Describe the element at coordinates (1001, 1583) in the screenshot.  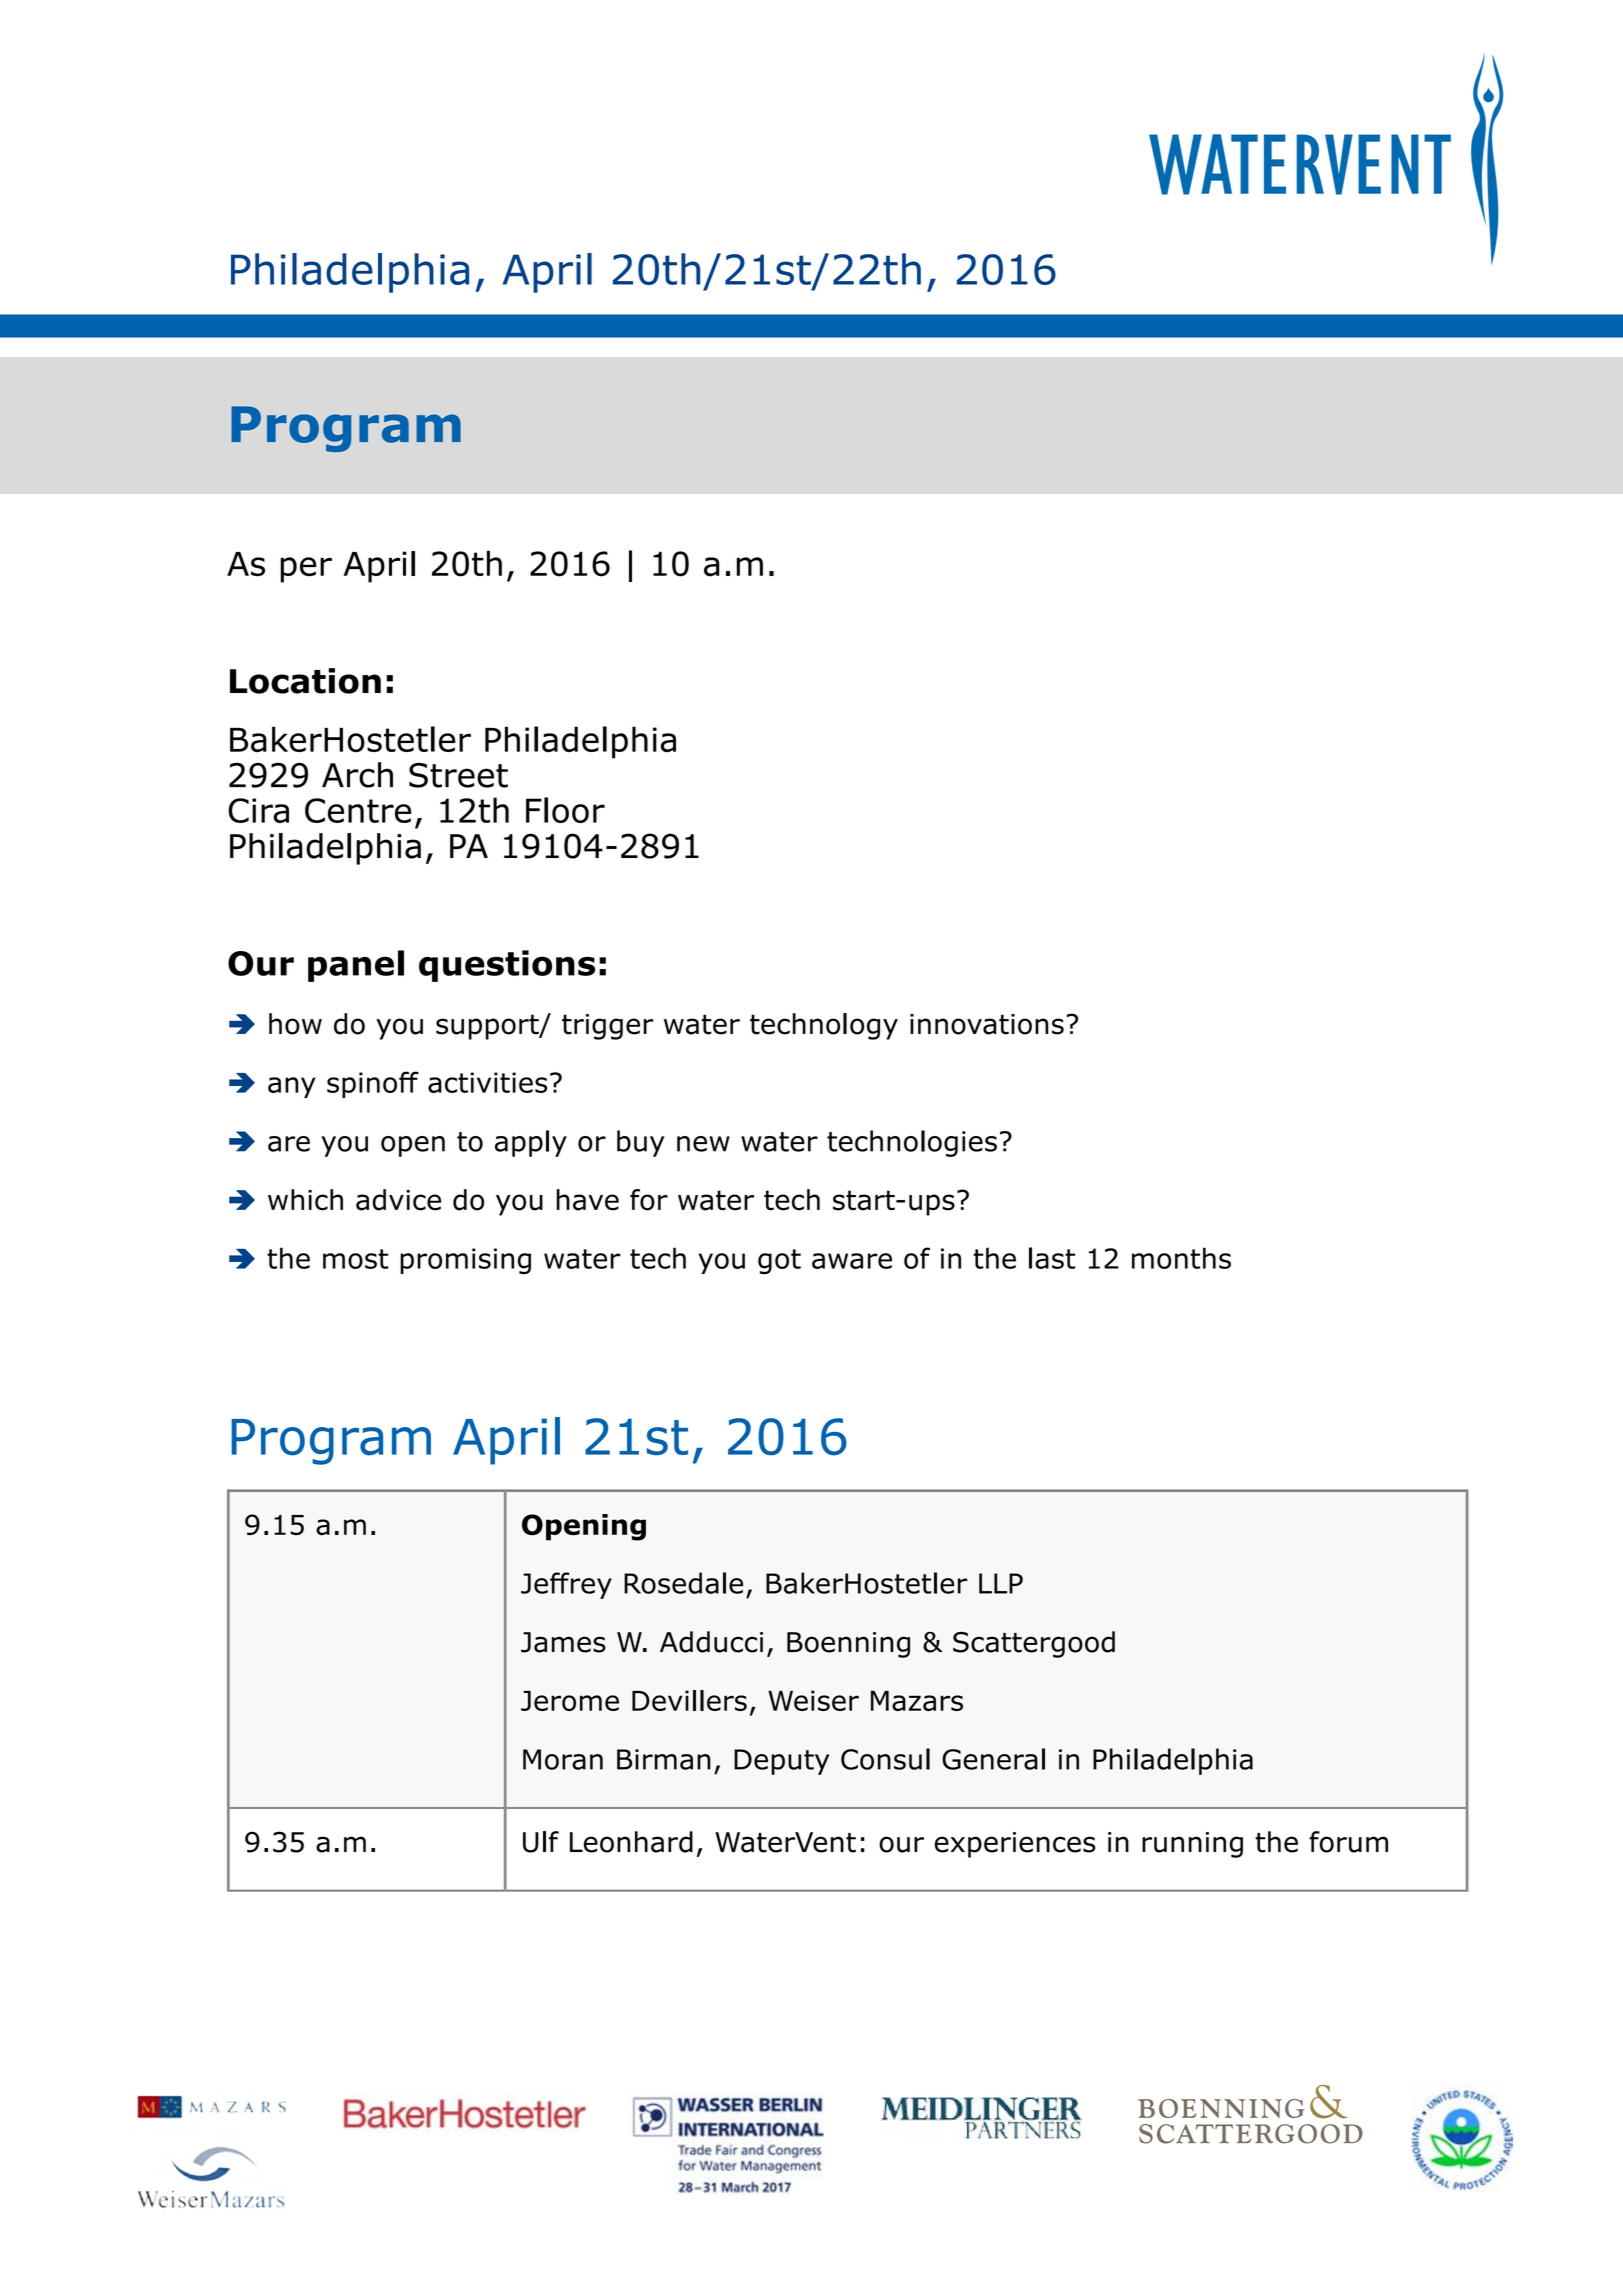
I see `LLP` at that location.
